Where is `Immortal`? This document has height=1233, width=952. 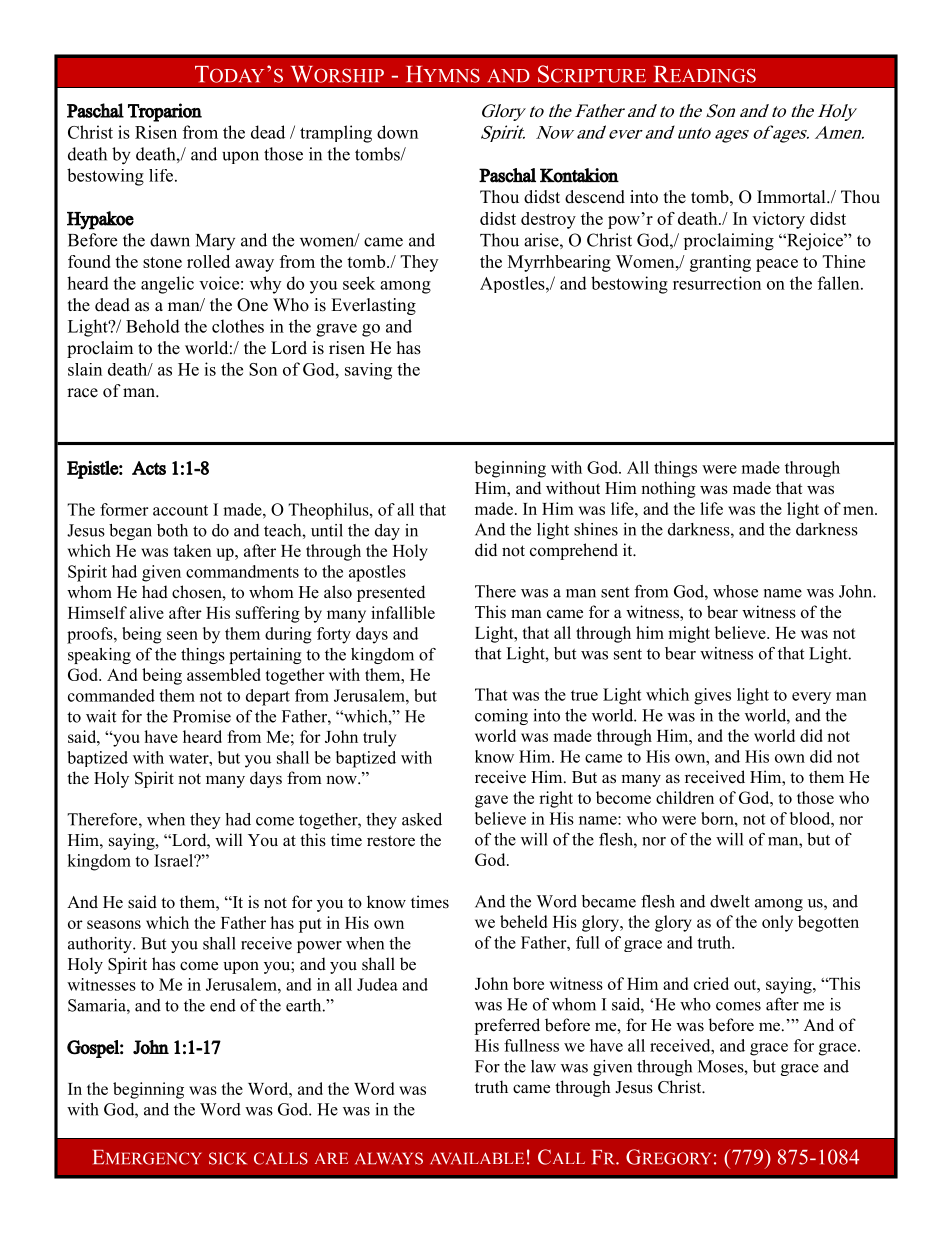
Immortal is located at coordinates (792, 197).
